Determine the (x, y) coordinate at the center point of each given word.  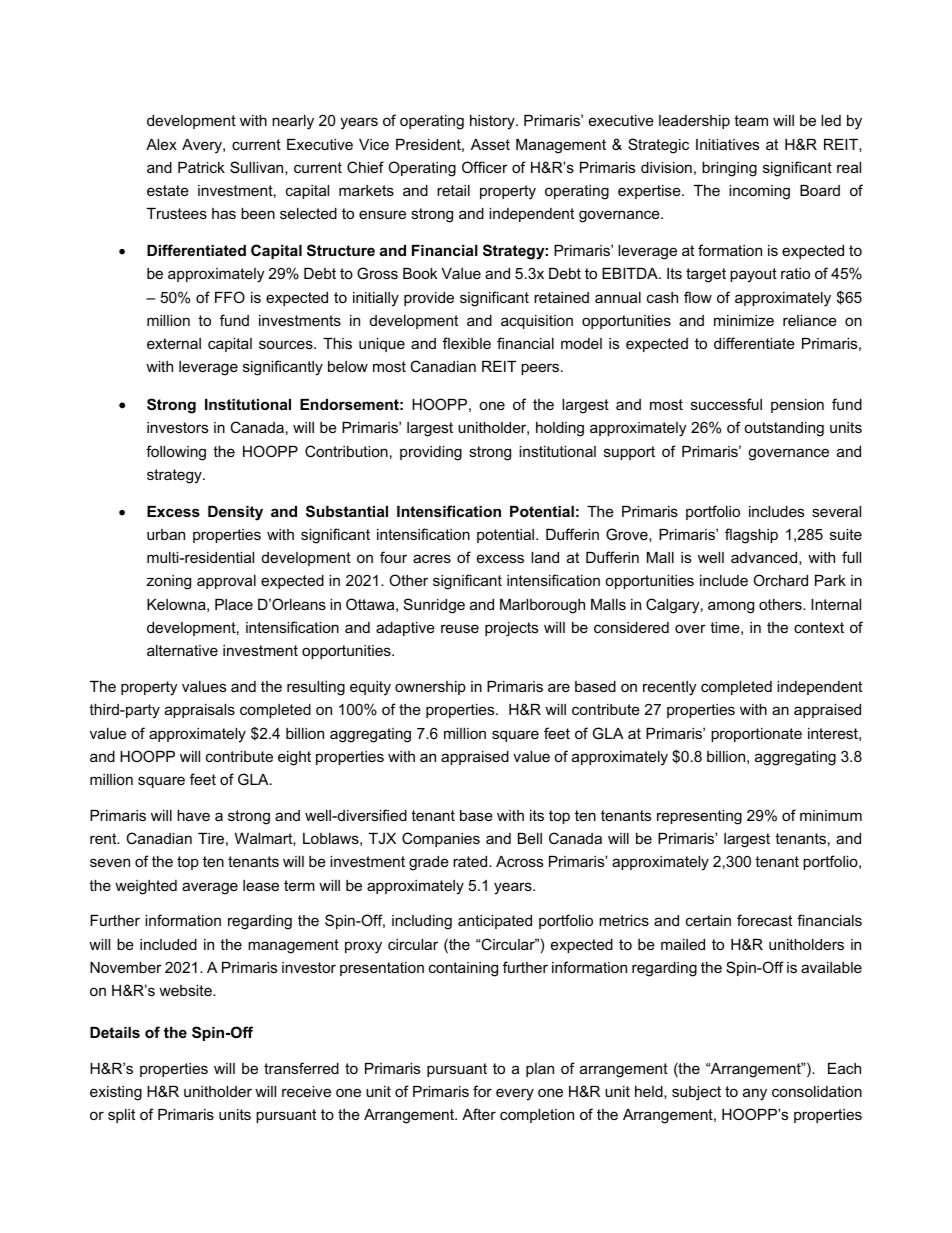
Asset (490, 144)
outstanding (784, 429)
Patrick (201, 167)
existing (116, 1093)
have (193, 815)
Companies (441, 839)
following (176, 453)
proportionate (756, 735)
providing (431, 453)
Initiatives (727, 144)
